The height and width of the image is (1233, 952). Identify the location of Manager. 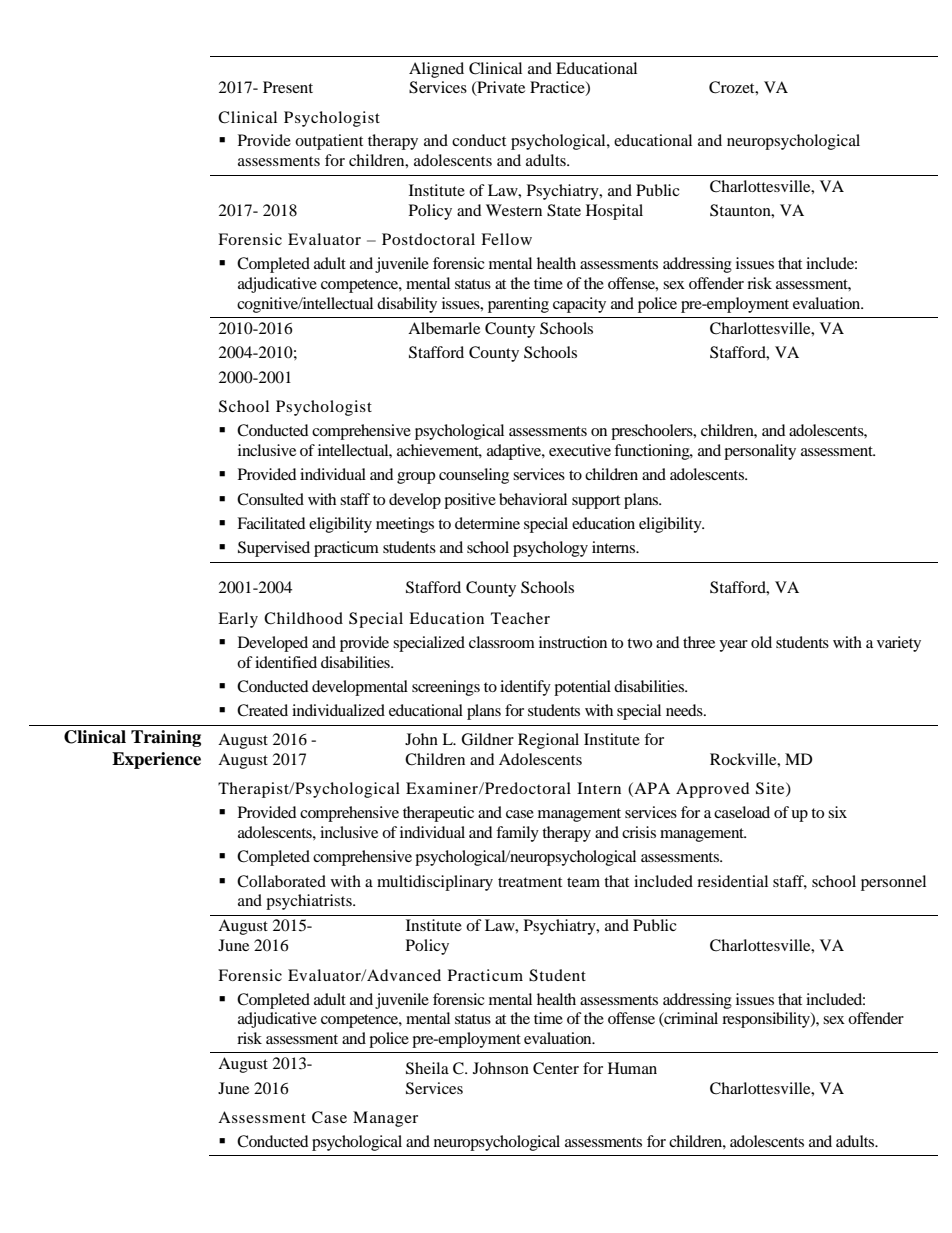
(385, 1119).
